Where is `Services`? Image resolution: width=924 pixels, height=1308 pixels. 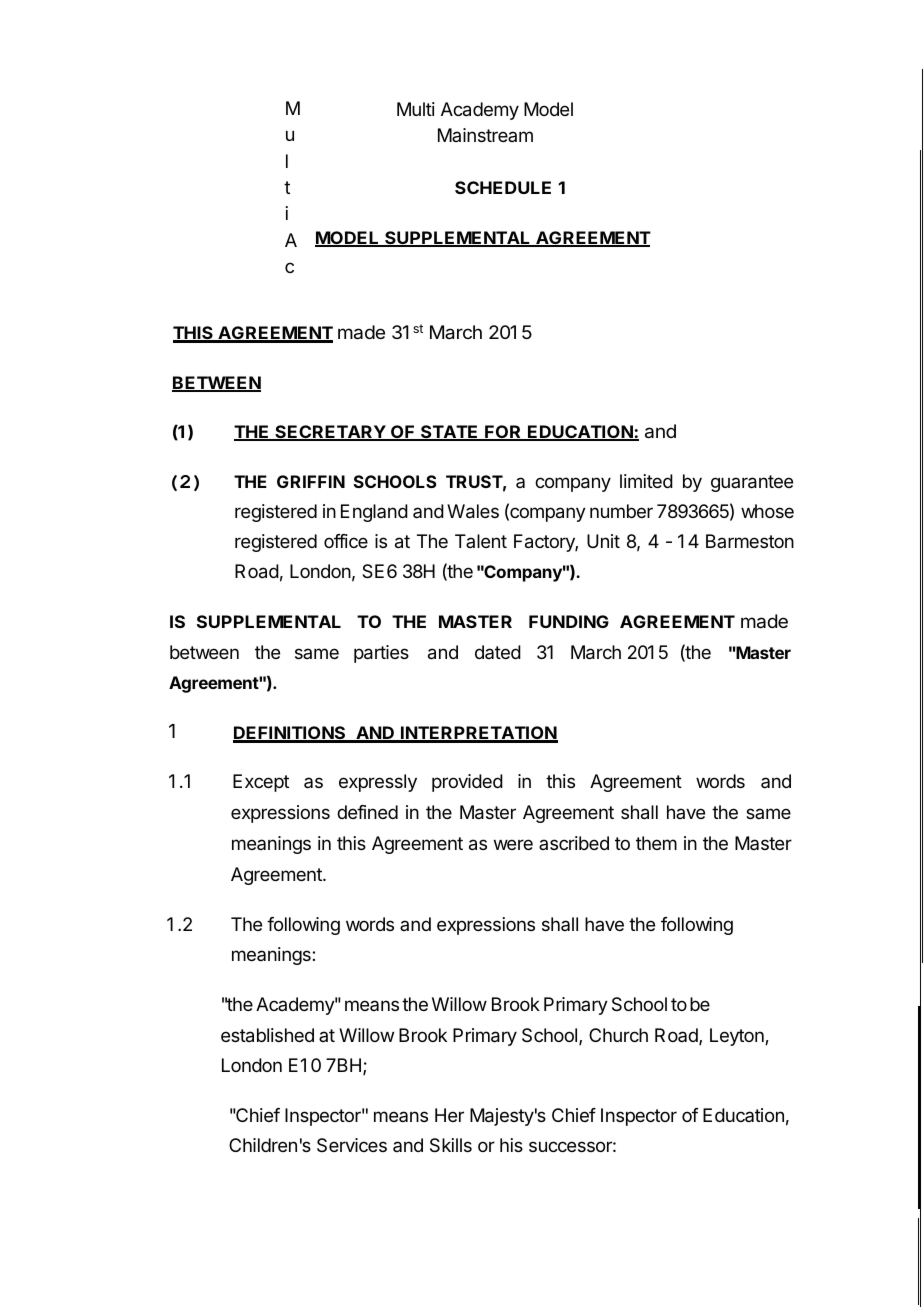
Services is located at coordinates (352, 1145).
